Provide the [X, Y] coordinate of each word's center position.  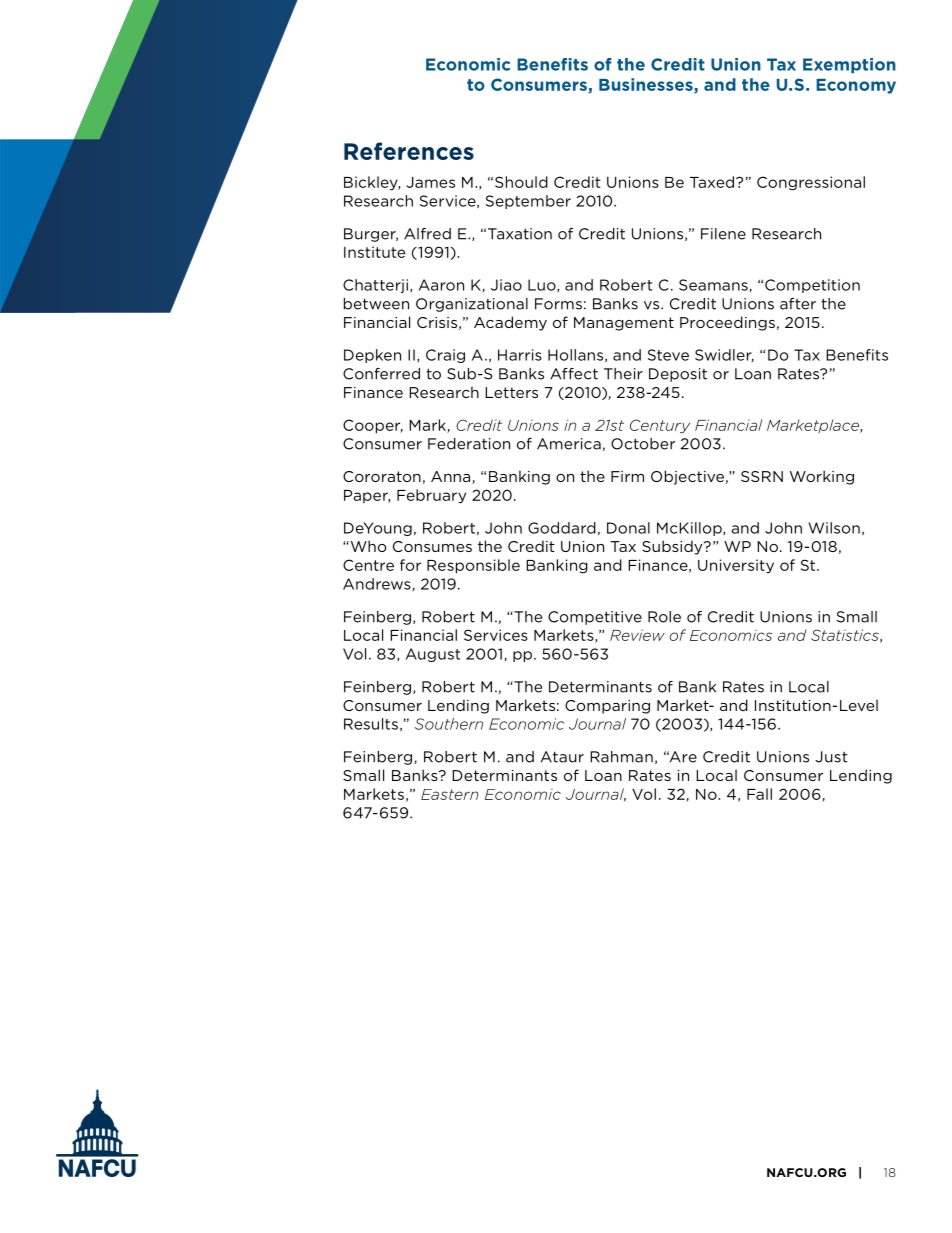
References [409, 151]
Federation [469, 444]
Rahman [621, 757]
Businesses [647, 85]
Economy [856, 86]
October [643, 444]
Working [822, 477]
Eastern [449, 794]
